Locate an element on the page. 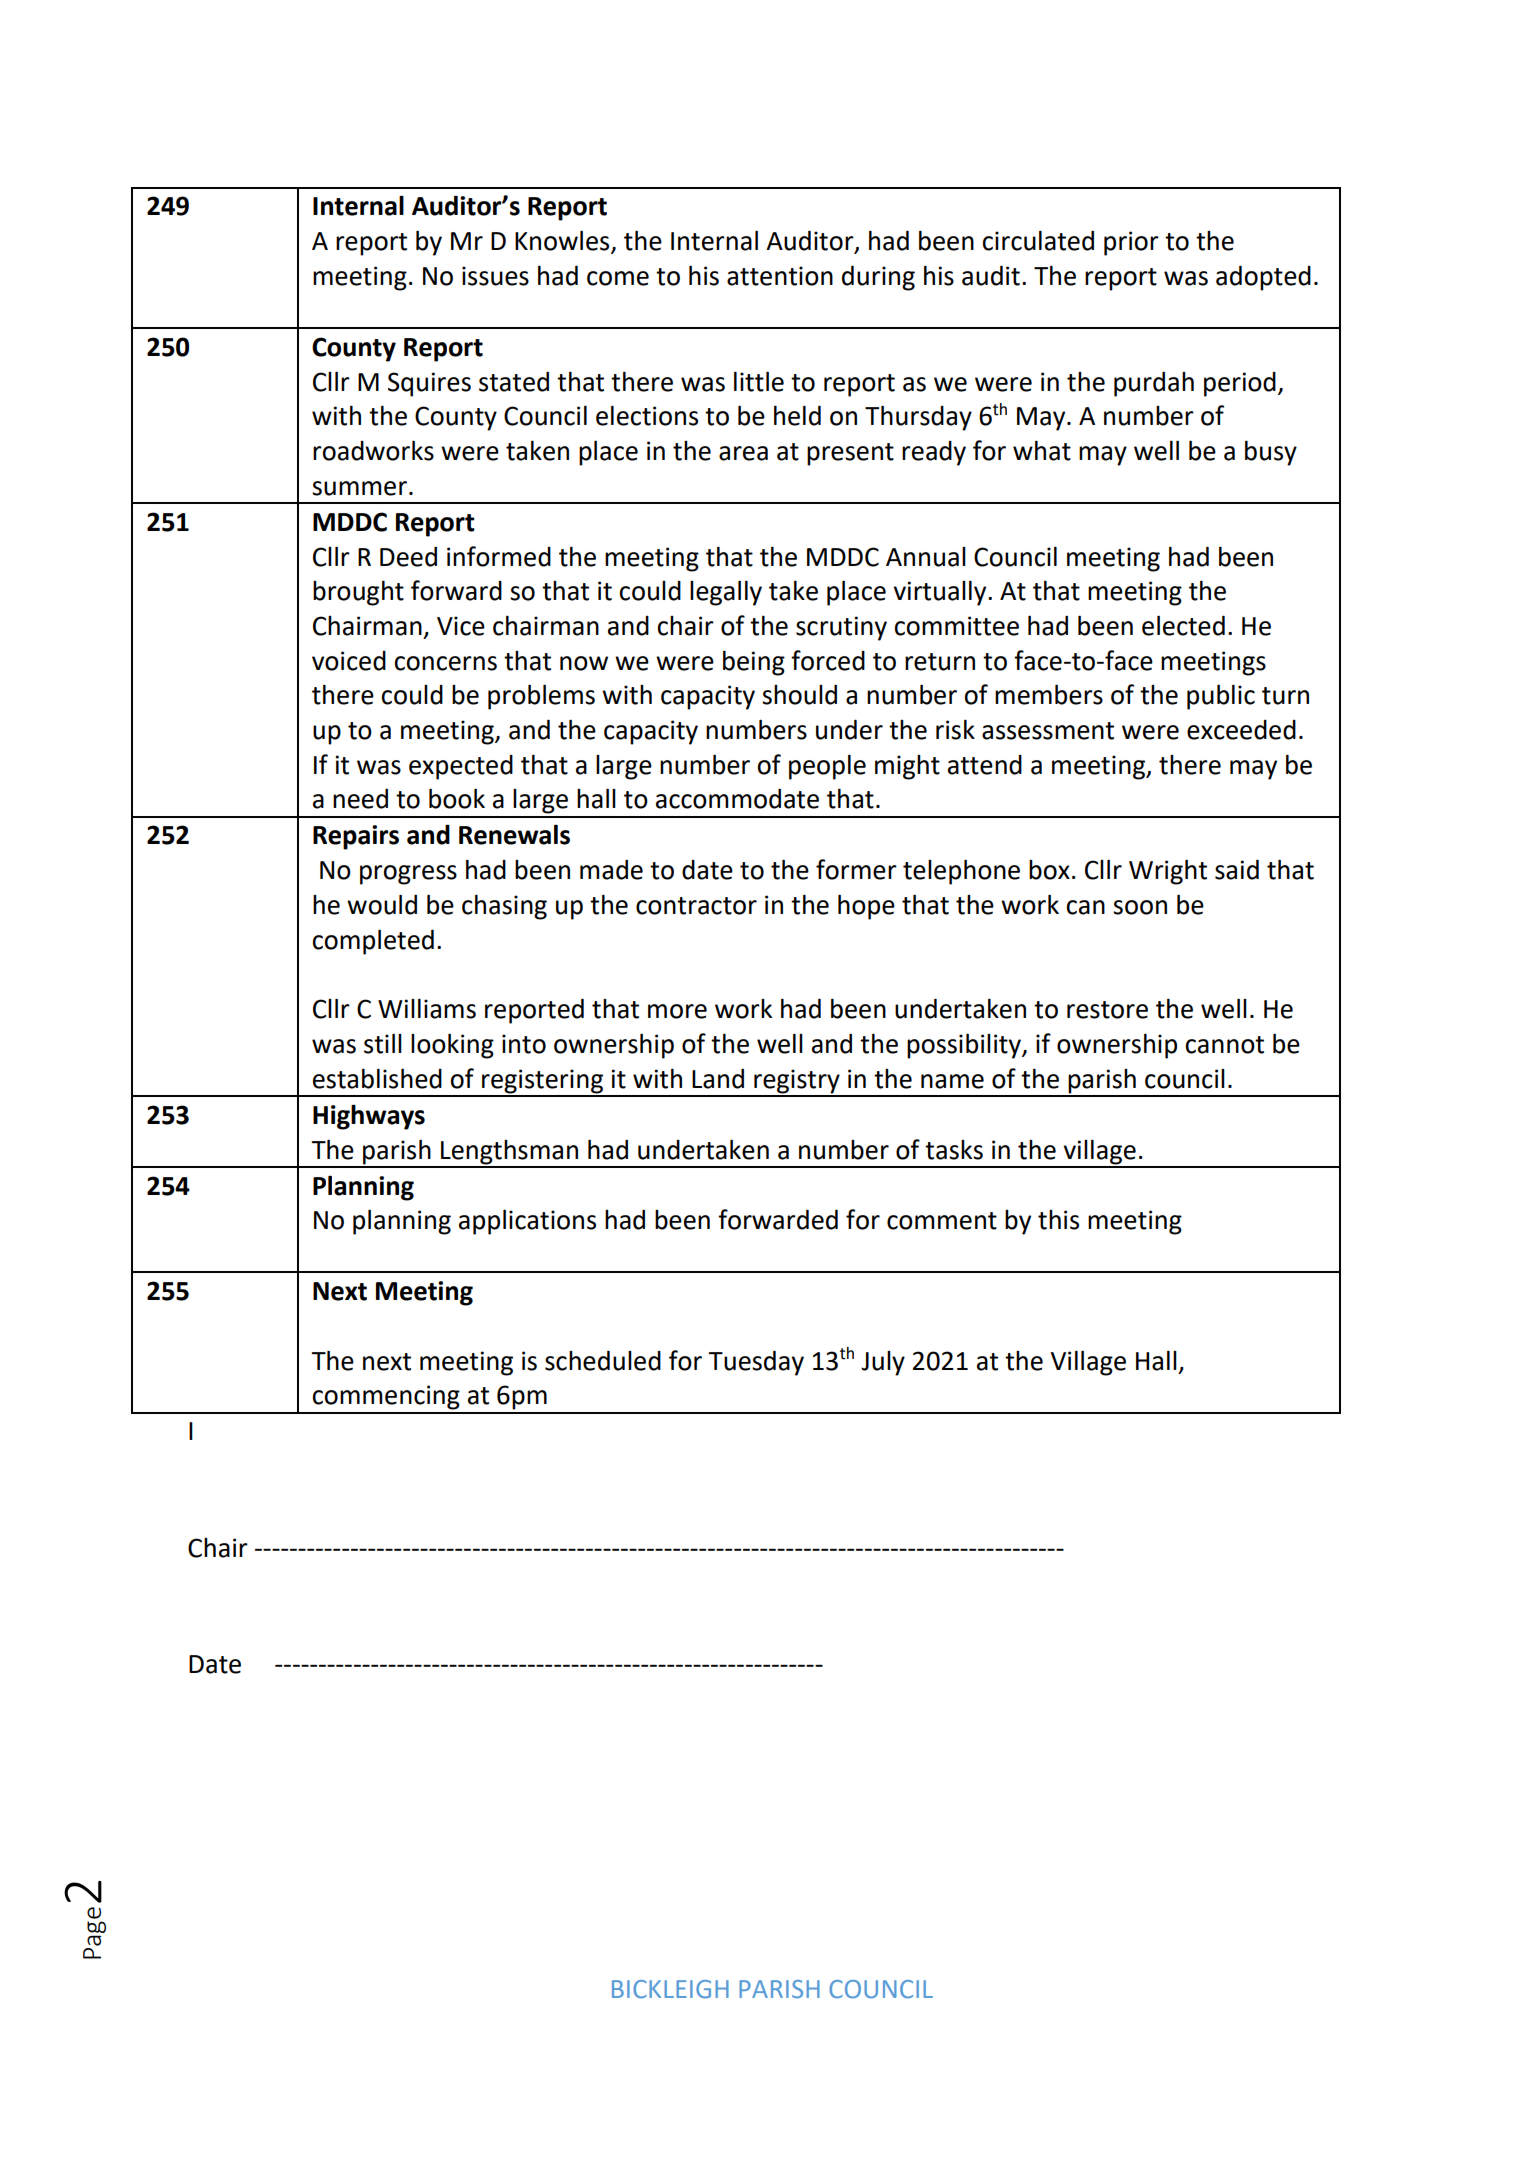 The image size is (1540, 2178). prior is located at coordinates (1131, 243).
